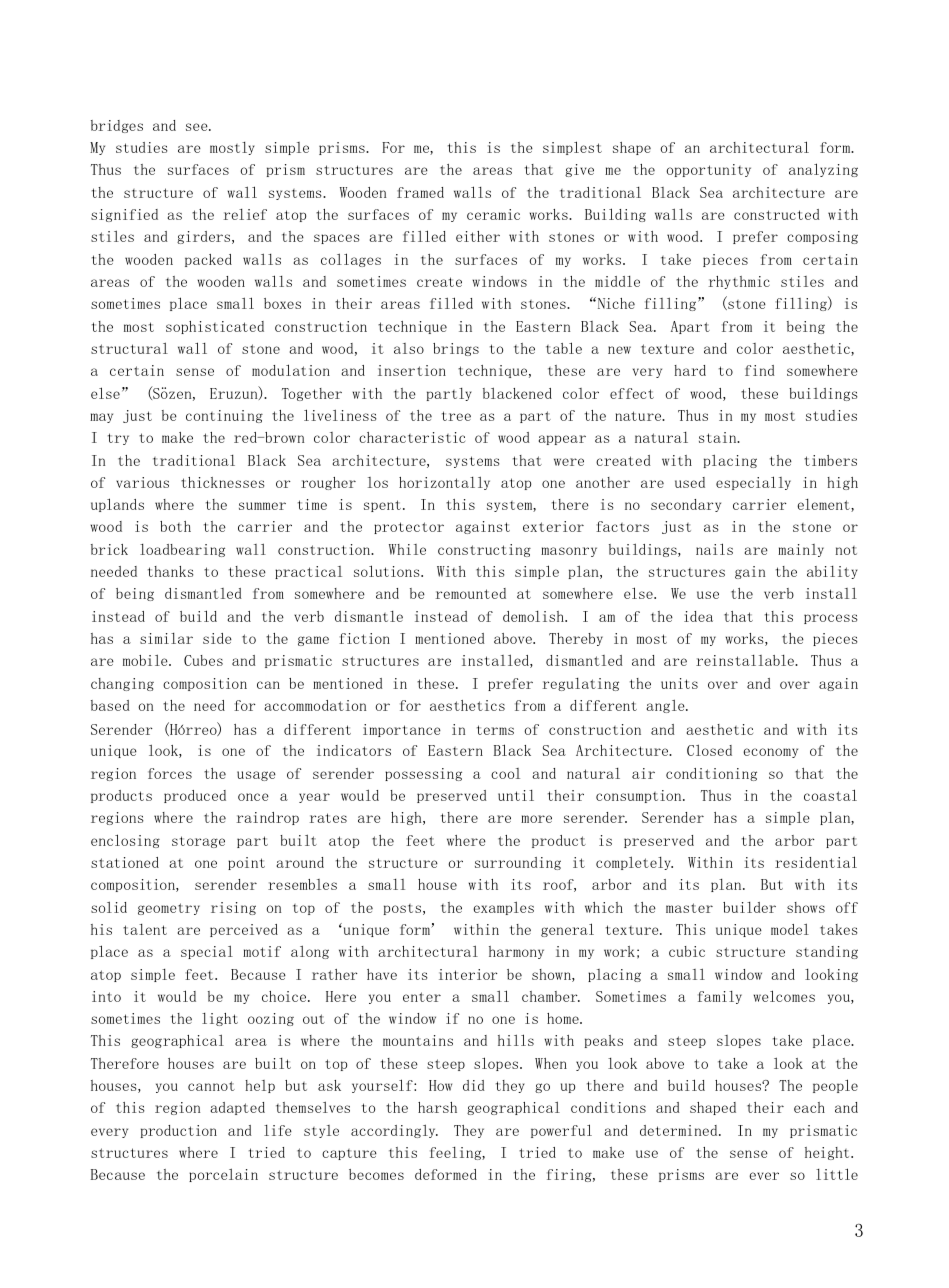 The height and width of the screenshot is (1288, 949). Describe the element at coordinates (711, 774) in the screenshot. I see `conditioning` at that location.
